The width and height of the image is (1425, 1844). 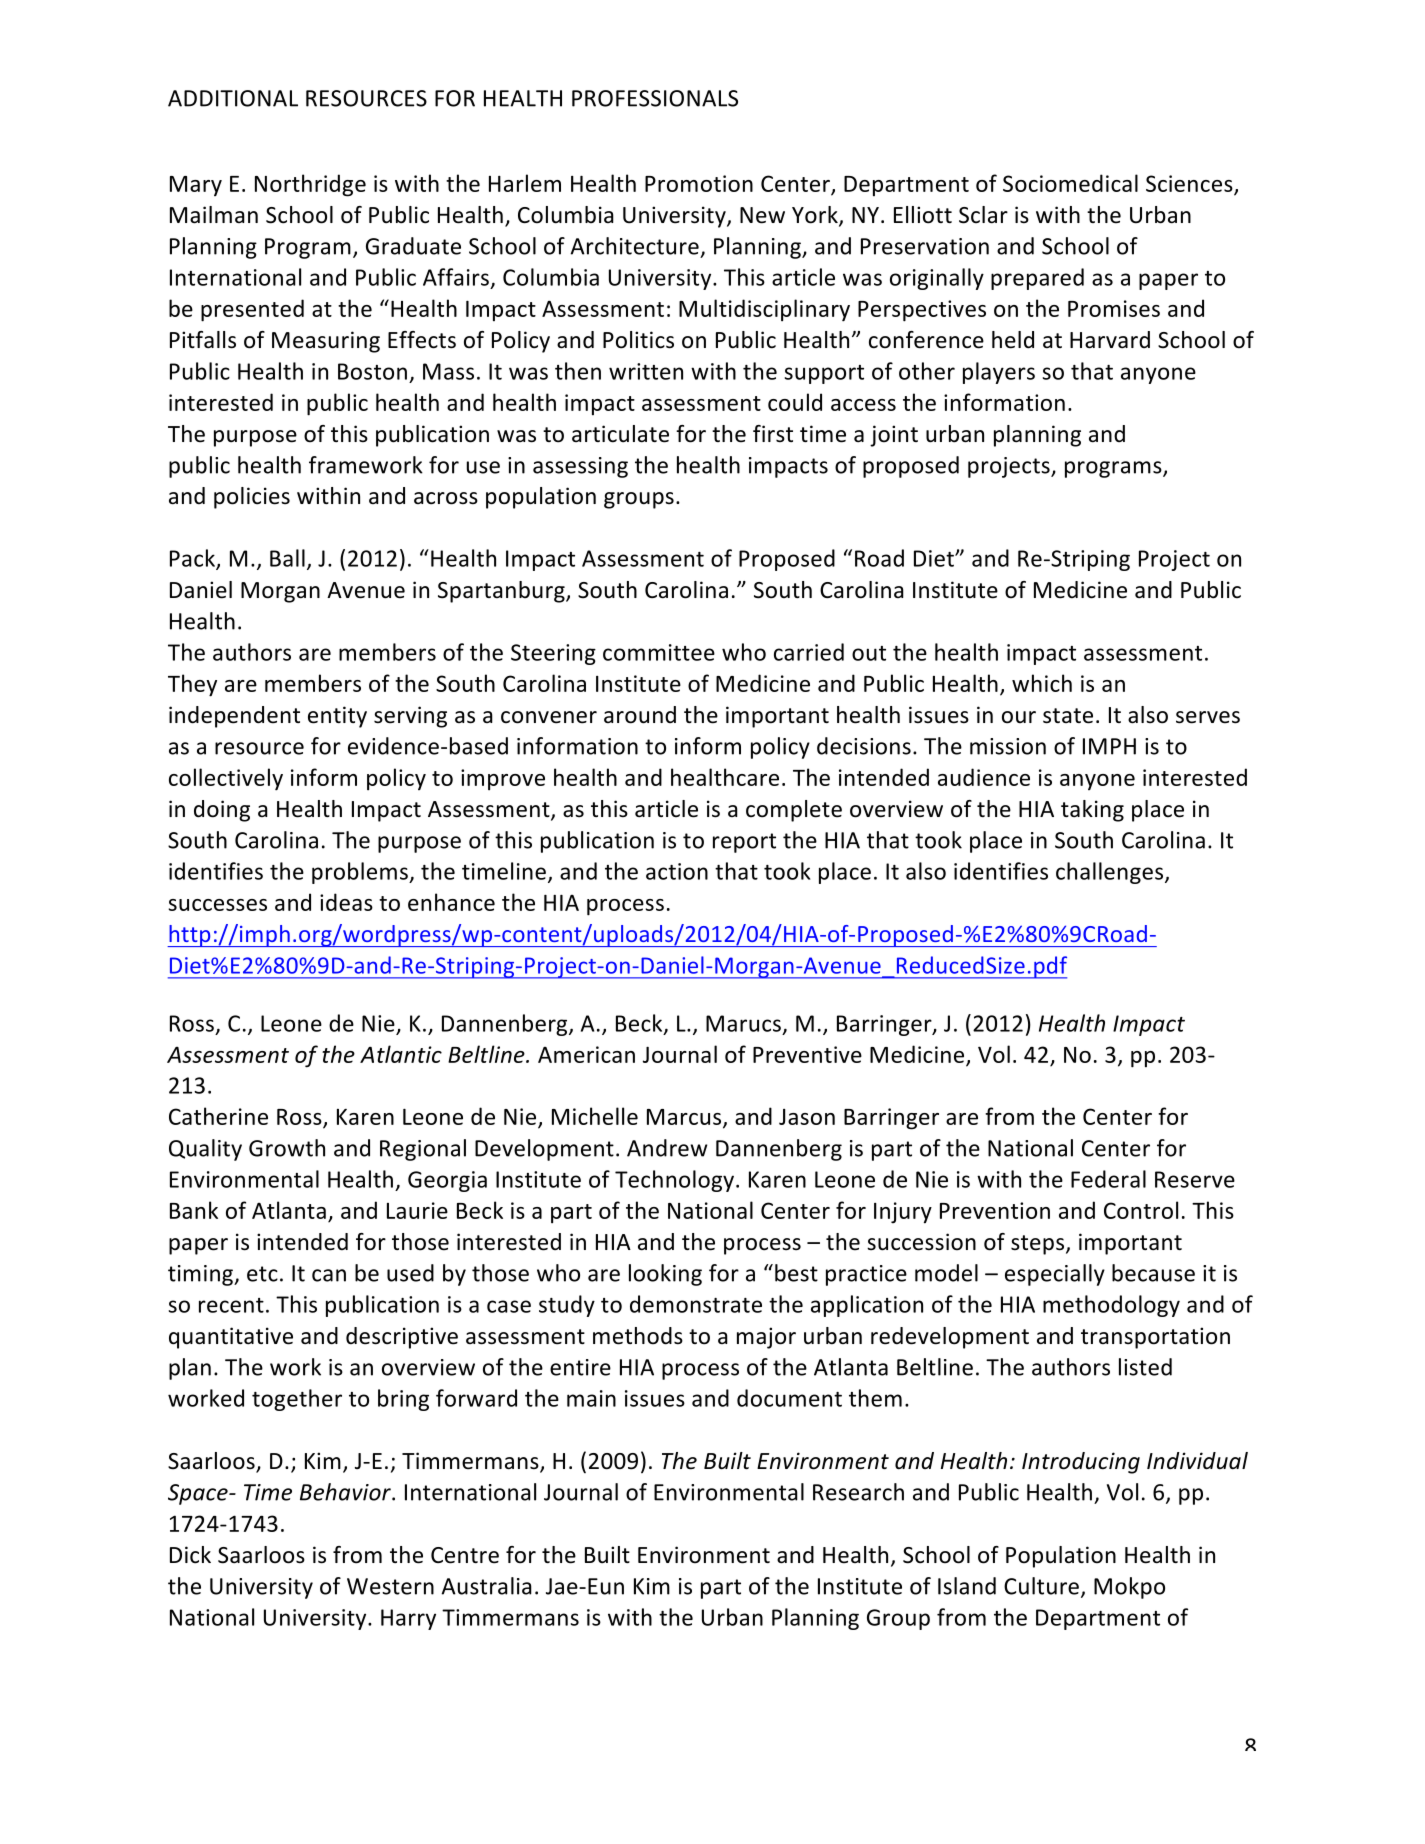 What do you see at coordinates (1042, 683) in the image?
I see `which` at bounding box center [1042, 683].
